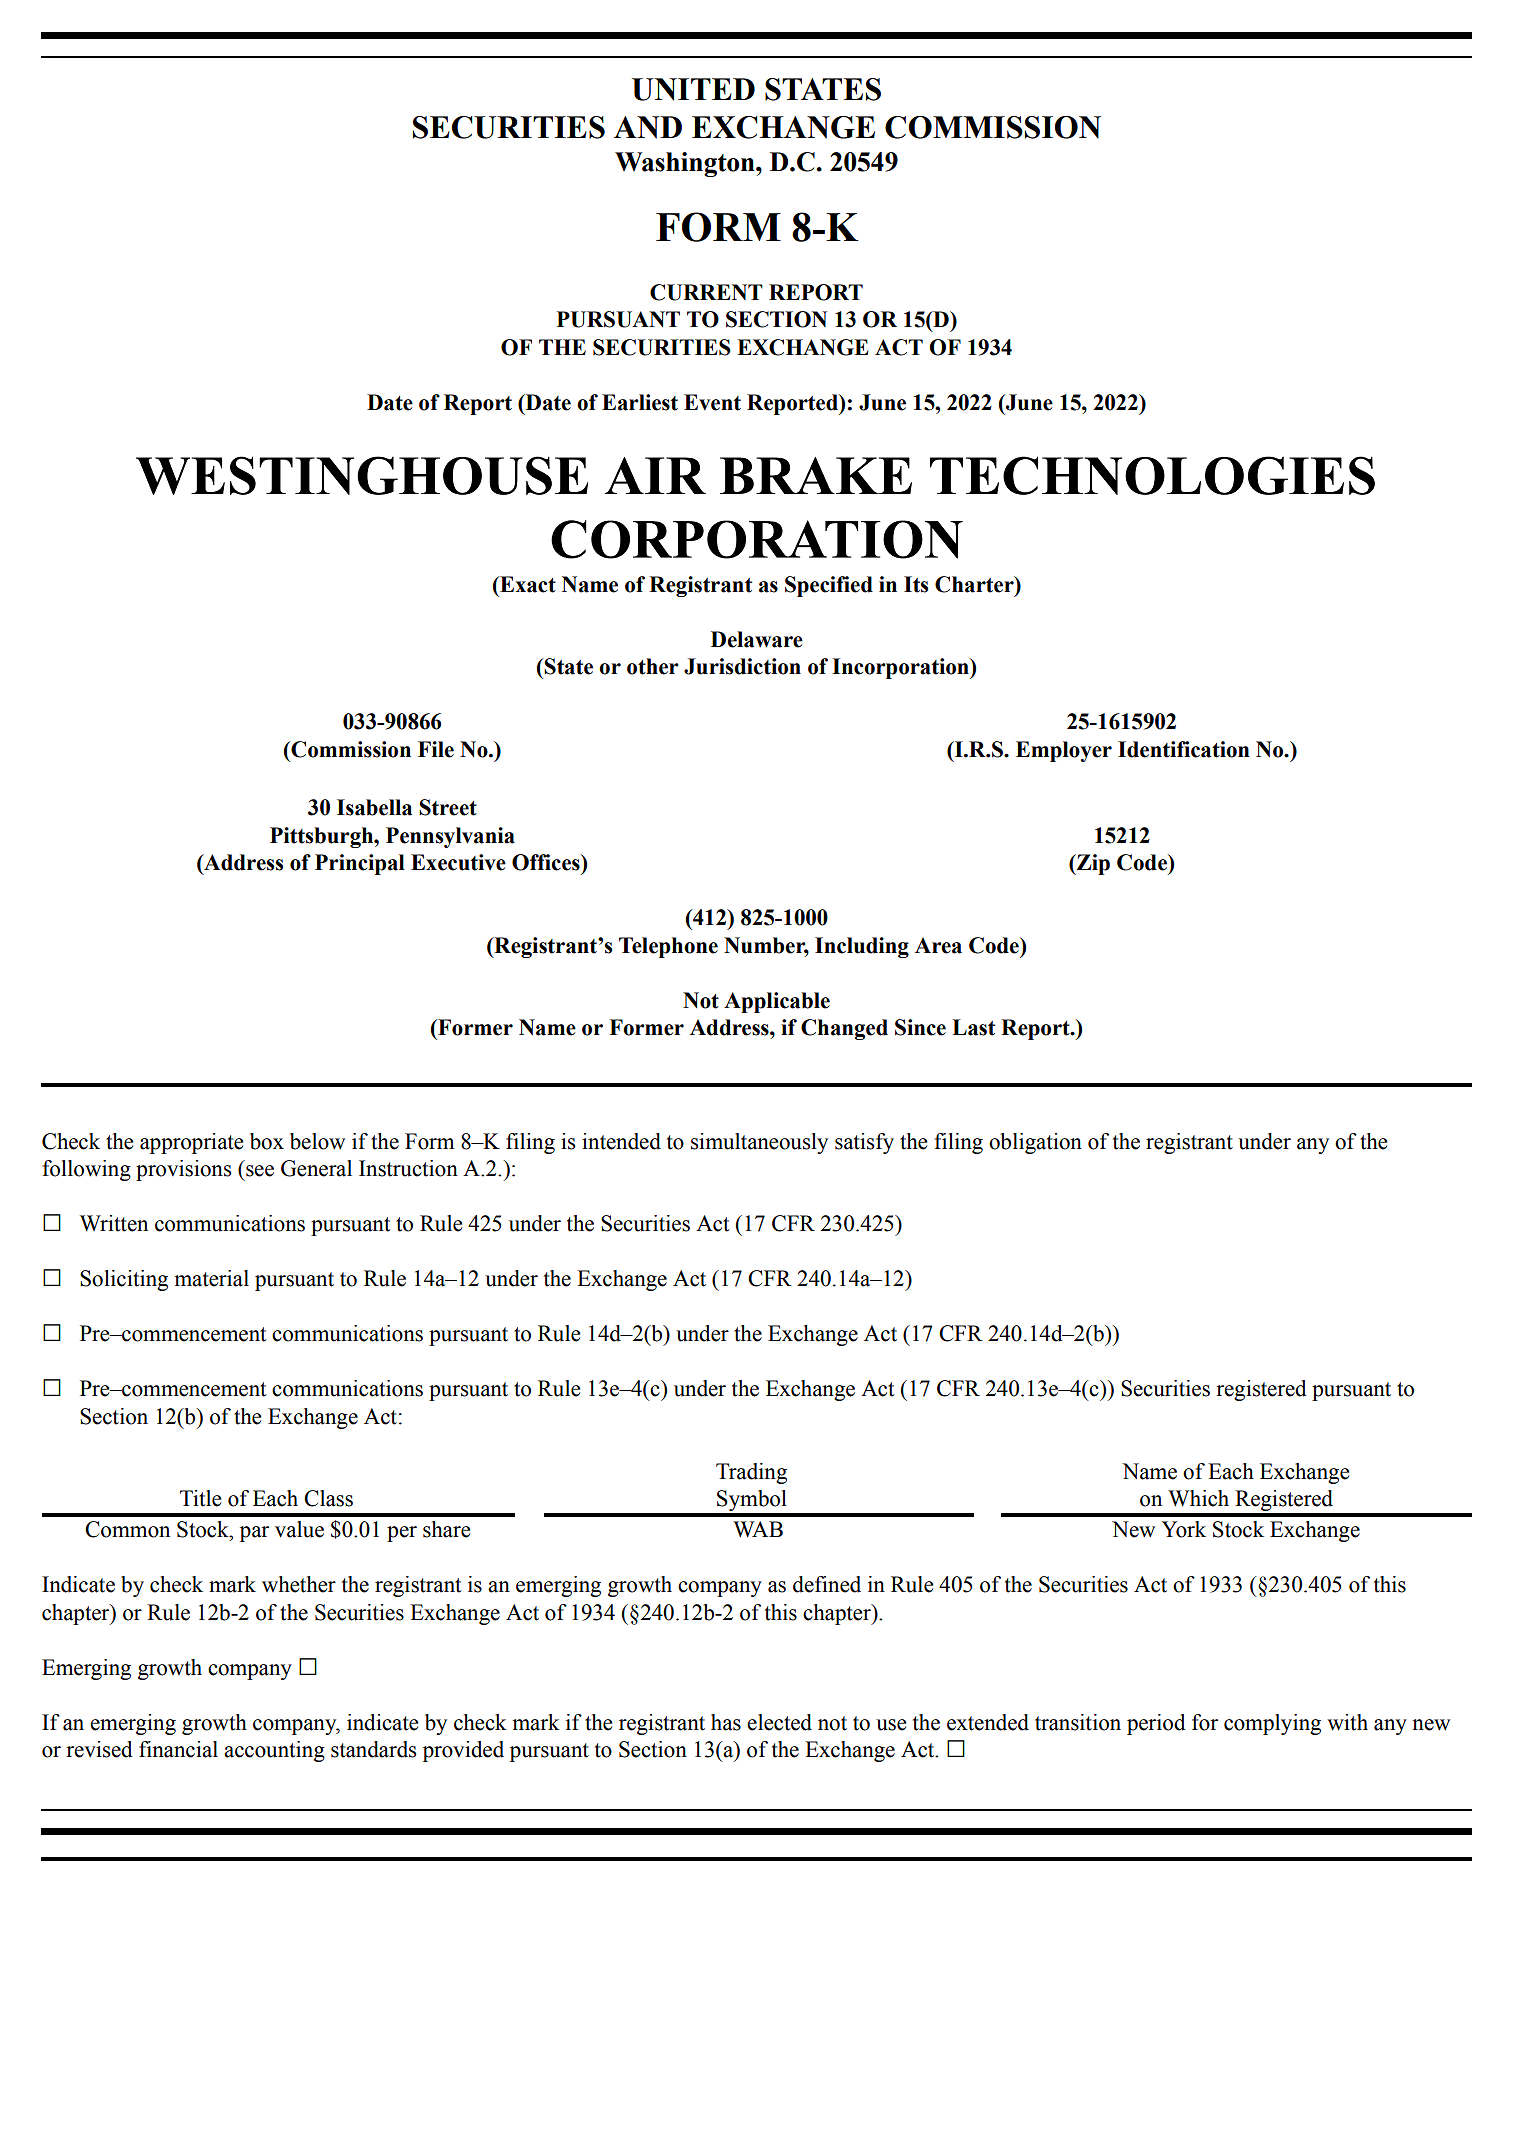 Image resolution: width=1515 pixels, height=2144 pixels. Describe the element at coordinates (1152, 475) in the page. I see `TECHNOLOGIES` at that location.
